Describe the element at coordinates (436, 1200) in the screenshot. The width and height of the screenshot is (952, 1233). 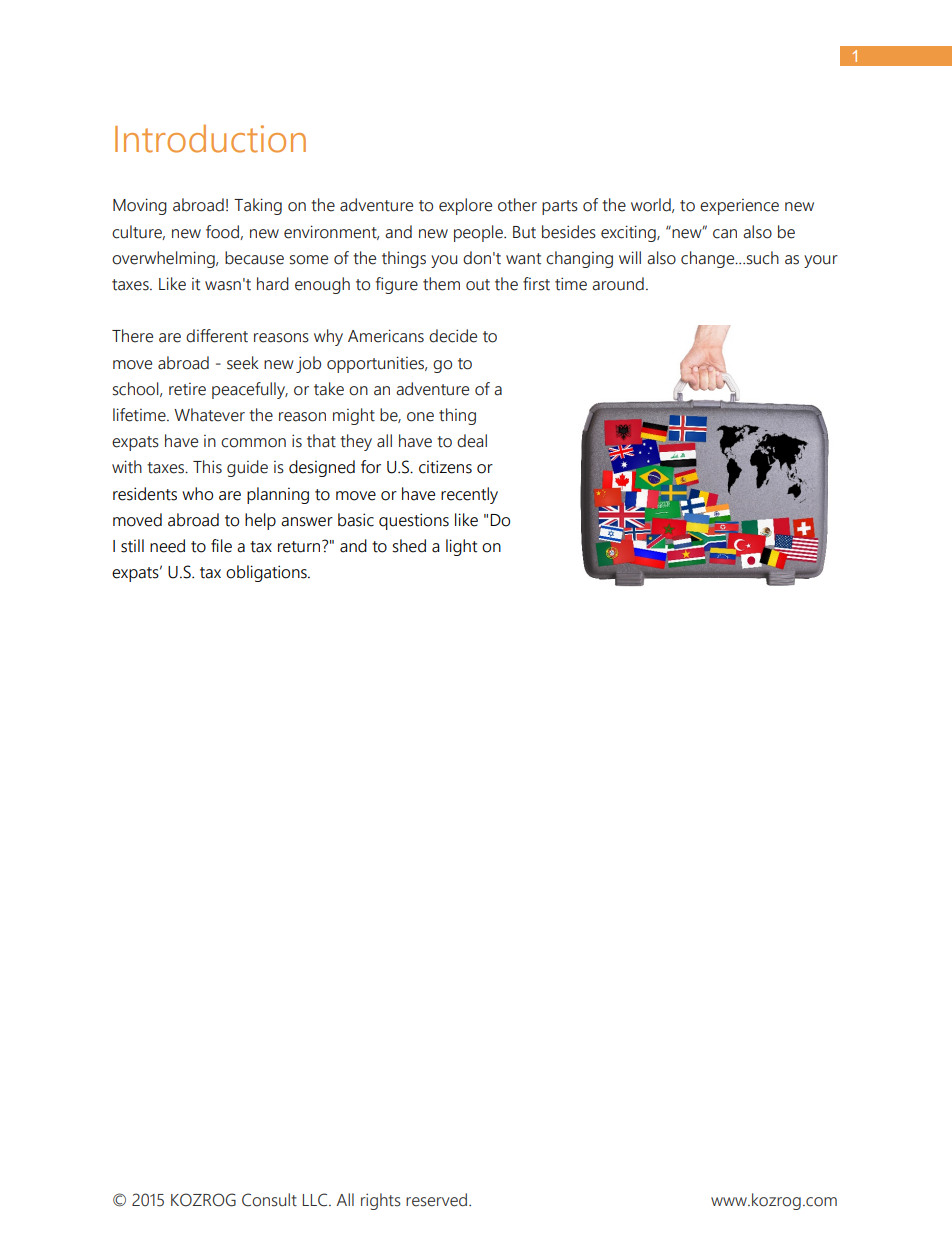
I see `reserved` at that location.
